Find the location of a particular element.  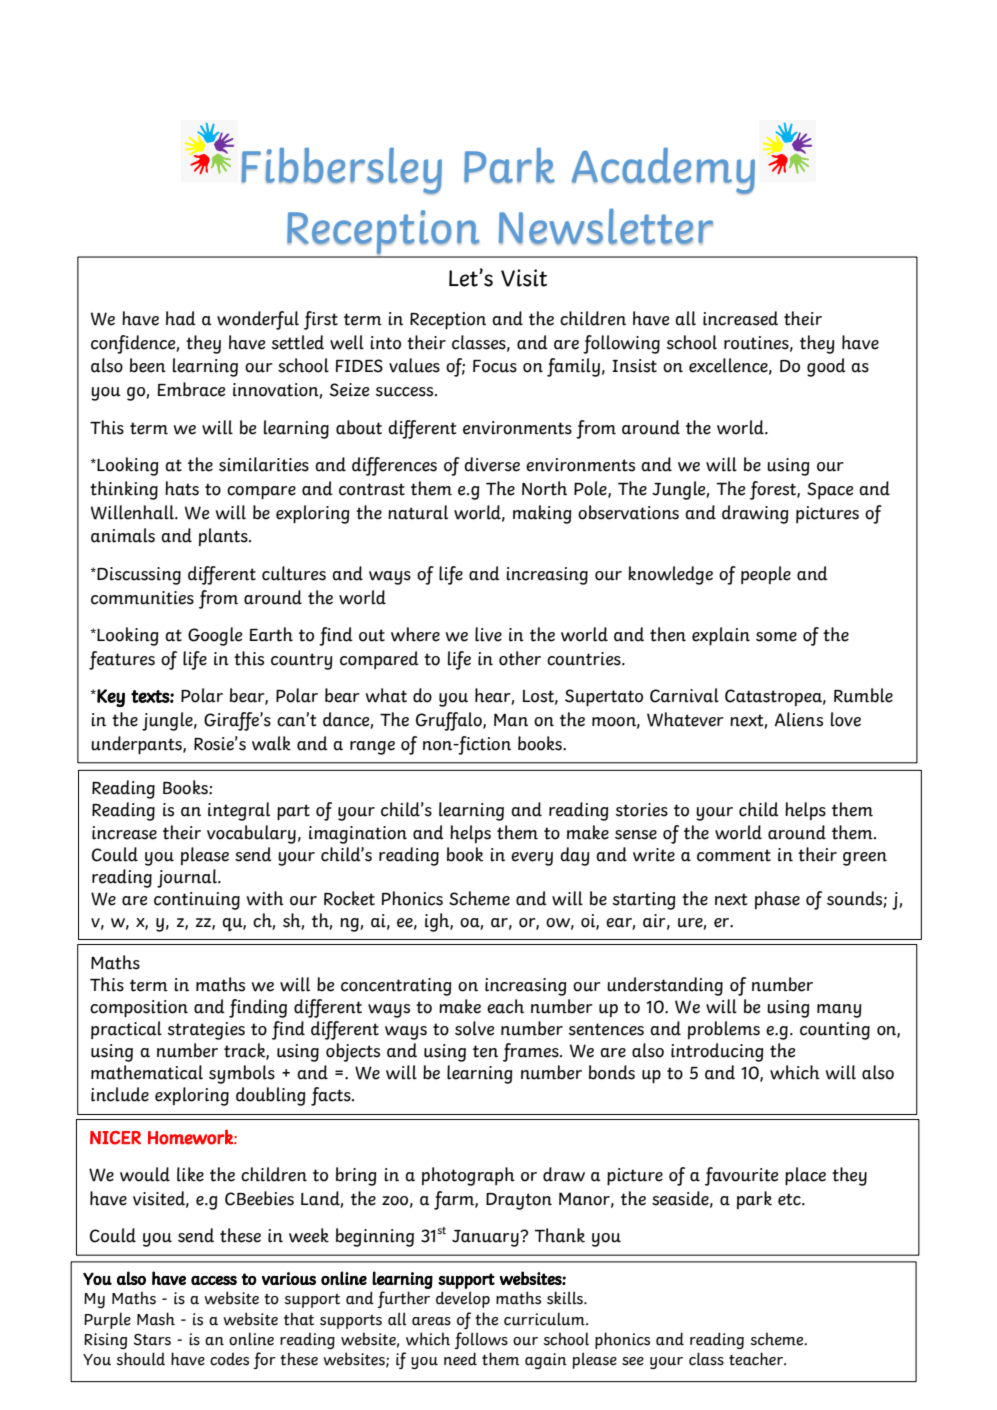

Newsletter is located at coordinates (606, 227).
